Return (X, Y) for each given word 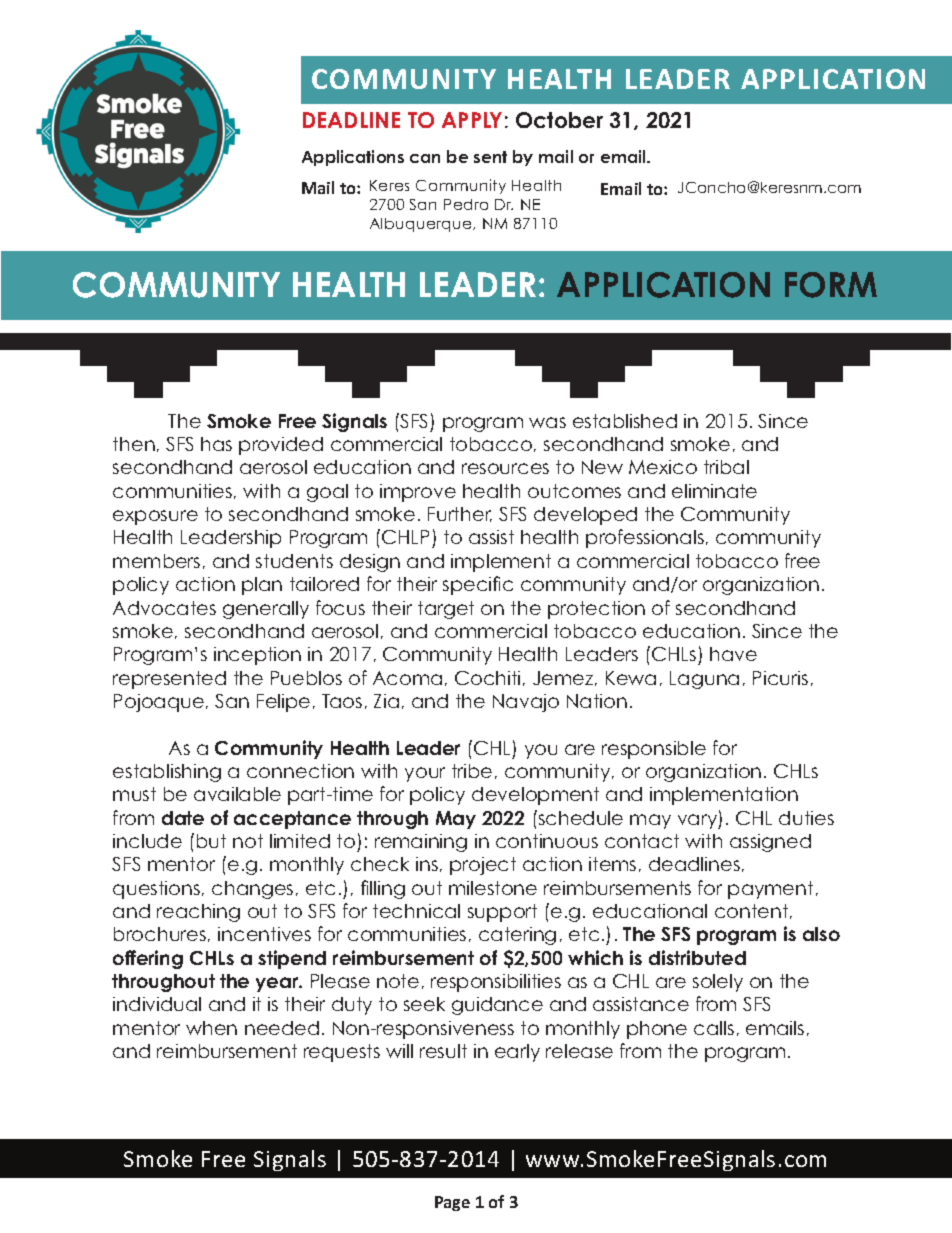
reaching (198, 913)
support (502, 913)
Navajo (526, 703)
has (216, 444)
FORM (831, 285)
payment (770, 890)
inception (257, 656)
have (733, 654)
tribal (726, 467)
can (425, 158)
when (211, 1028)
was (547, 422)
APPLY (472, 120)
